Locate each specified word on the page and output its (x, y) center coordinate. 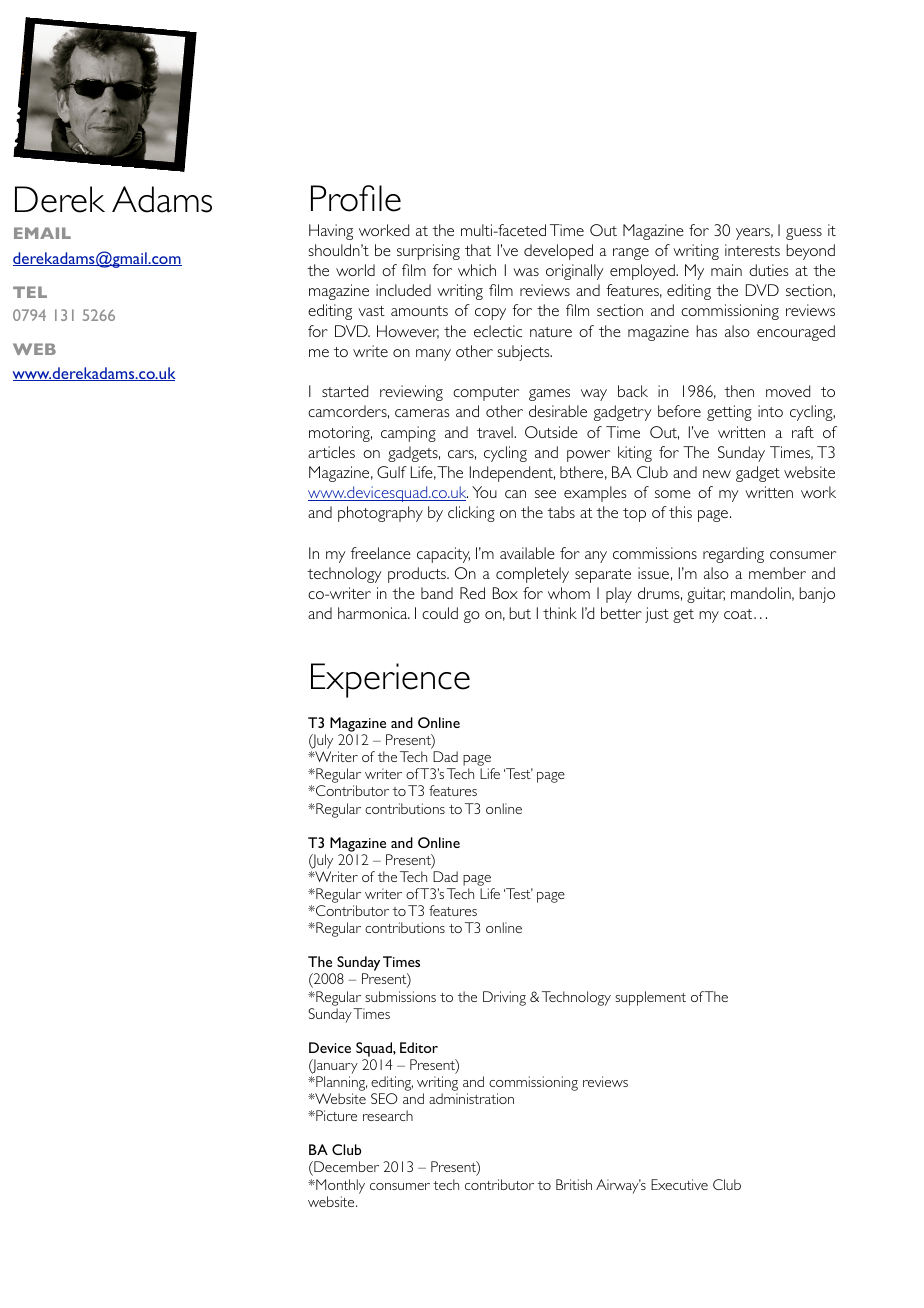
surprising (428, 252)
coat (739, 614)
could (440, 613)
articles (331, 452)
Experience (390, 680)
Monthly (339, 1186)
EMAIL (42, 233)
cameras (422, 413)
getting (729, 413)
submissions (400, 996)
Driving (504, 998)
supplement (650, 998)
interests (752, 250)
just (657, 615)
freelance (381, 553)
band (437, 593)
